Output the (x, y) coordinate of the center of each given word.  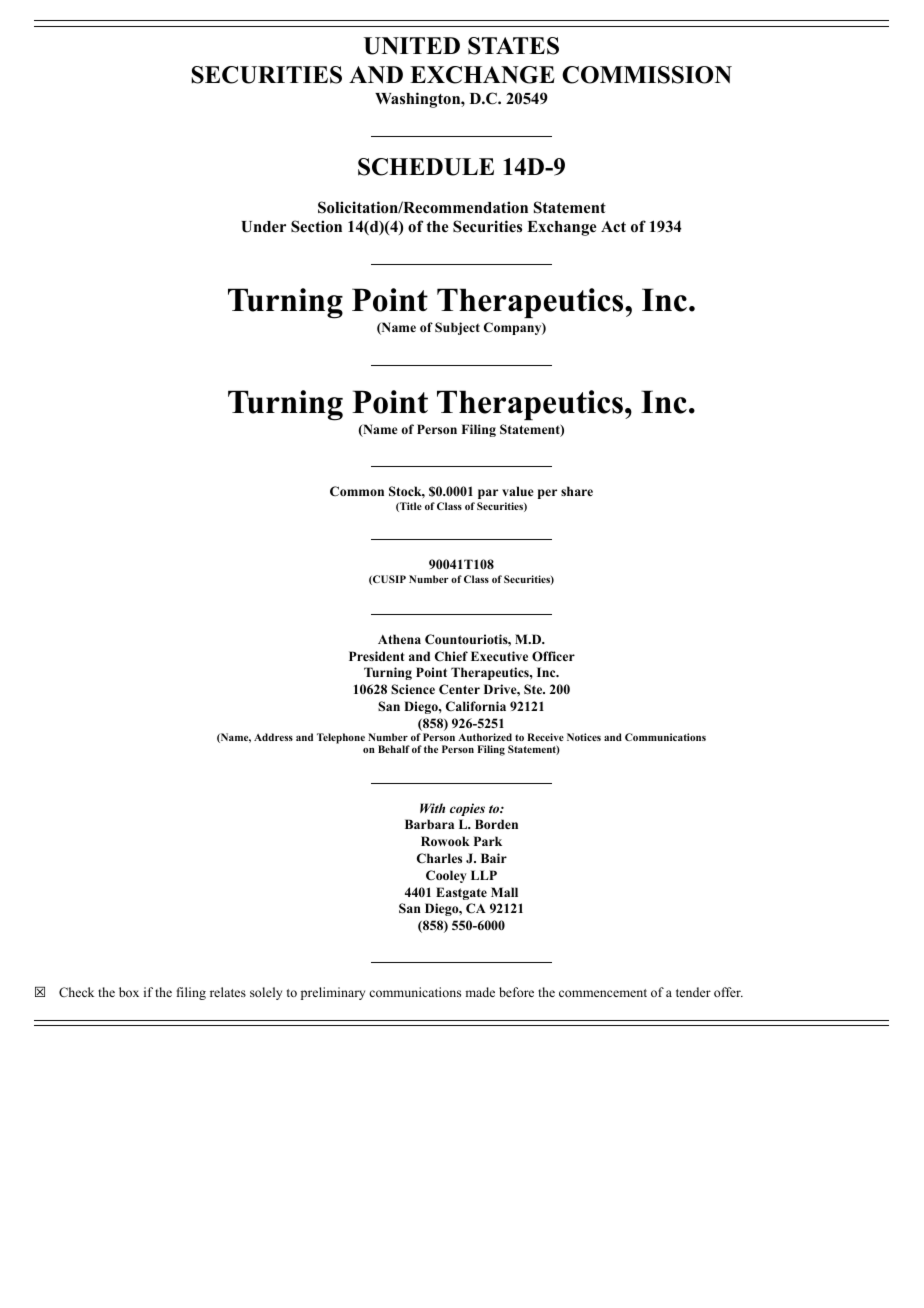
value (517, 491)
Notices (584, 737)
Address (273, 737)
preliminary (333, 993)
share (577, 491)
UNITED (412, 46)
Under (264, 227)
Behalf (394, 749)
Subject (457, 328)
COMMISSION (647, 75)
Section (316, 226)
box (129, 992)
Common (357, 491)
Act (613, 226)
